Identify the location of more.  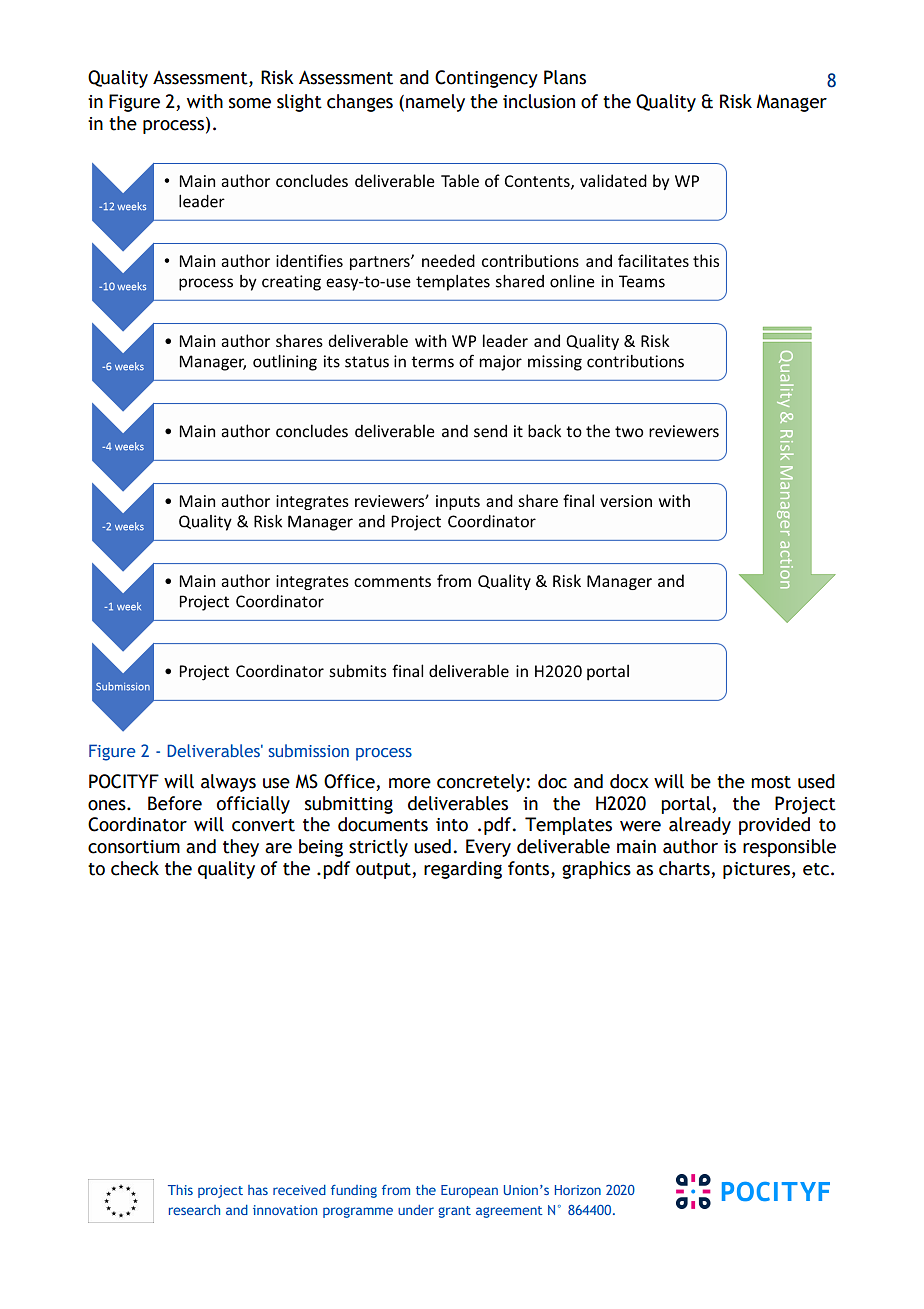
(410, 783).
